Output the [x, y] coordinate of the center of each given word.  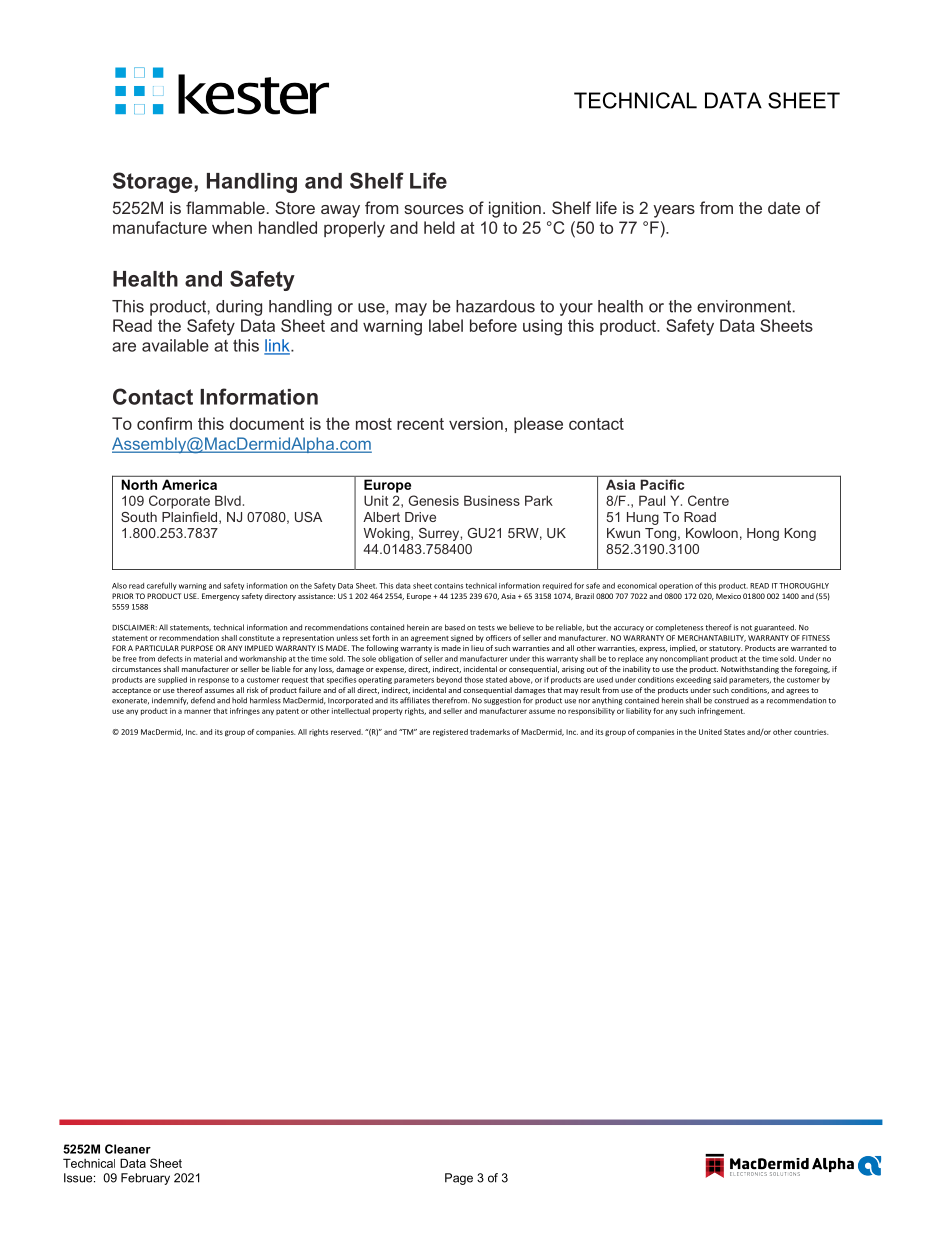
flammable [225, 207]
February [145, 1179]
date [784, 207]
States [734, 732]
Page [459, 1179]
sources [434, 209]
